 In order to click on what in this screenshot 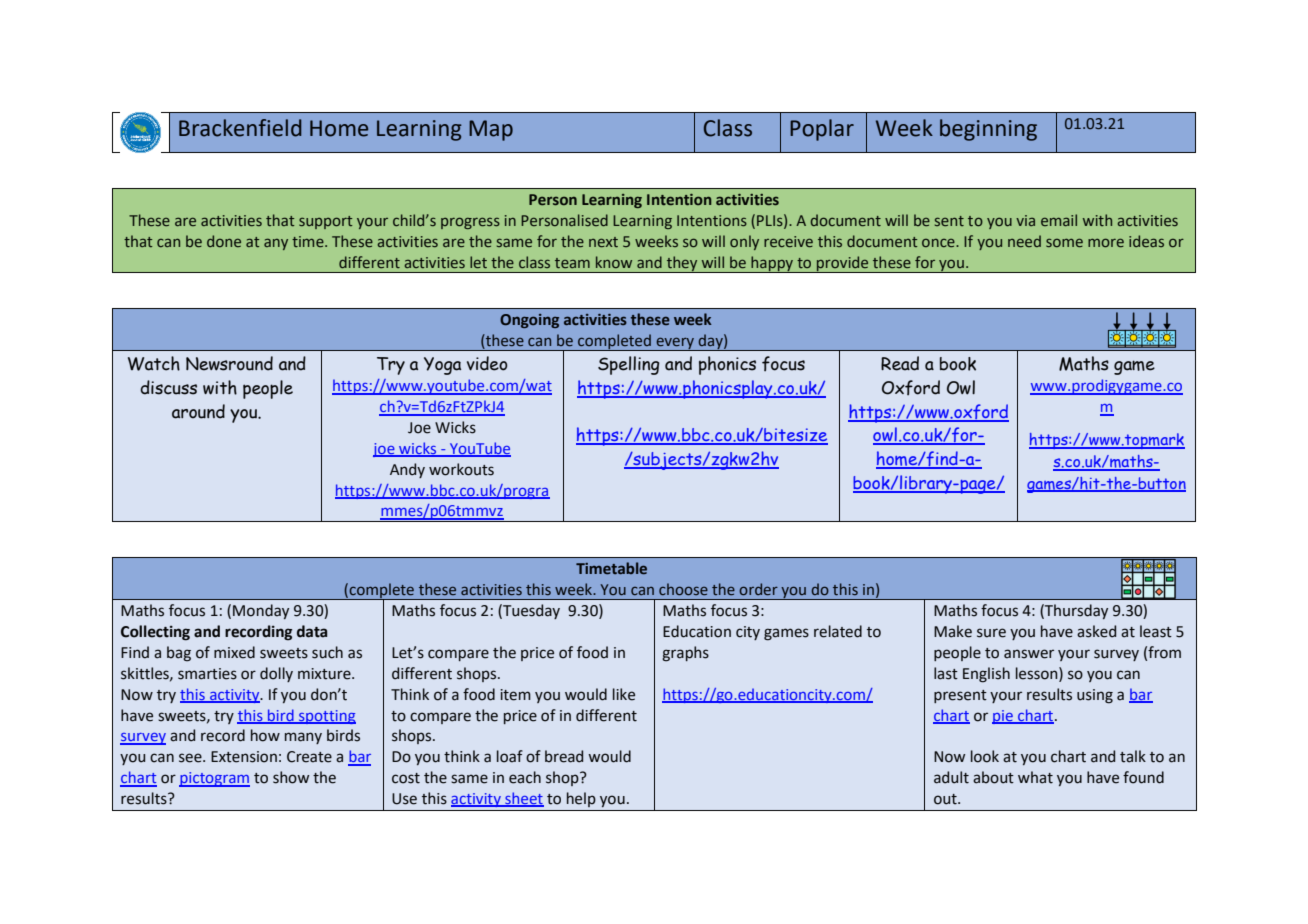, I will do `click(1035, 777)`.
